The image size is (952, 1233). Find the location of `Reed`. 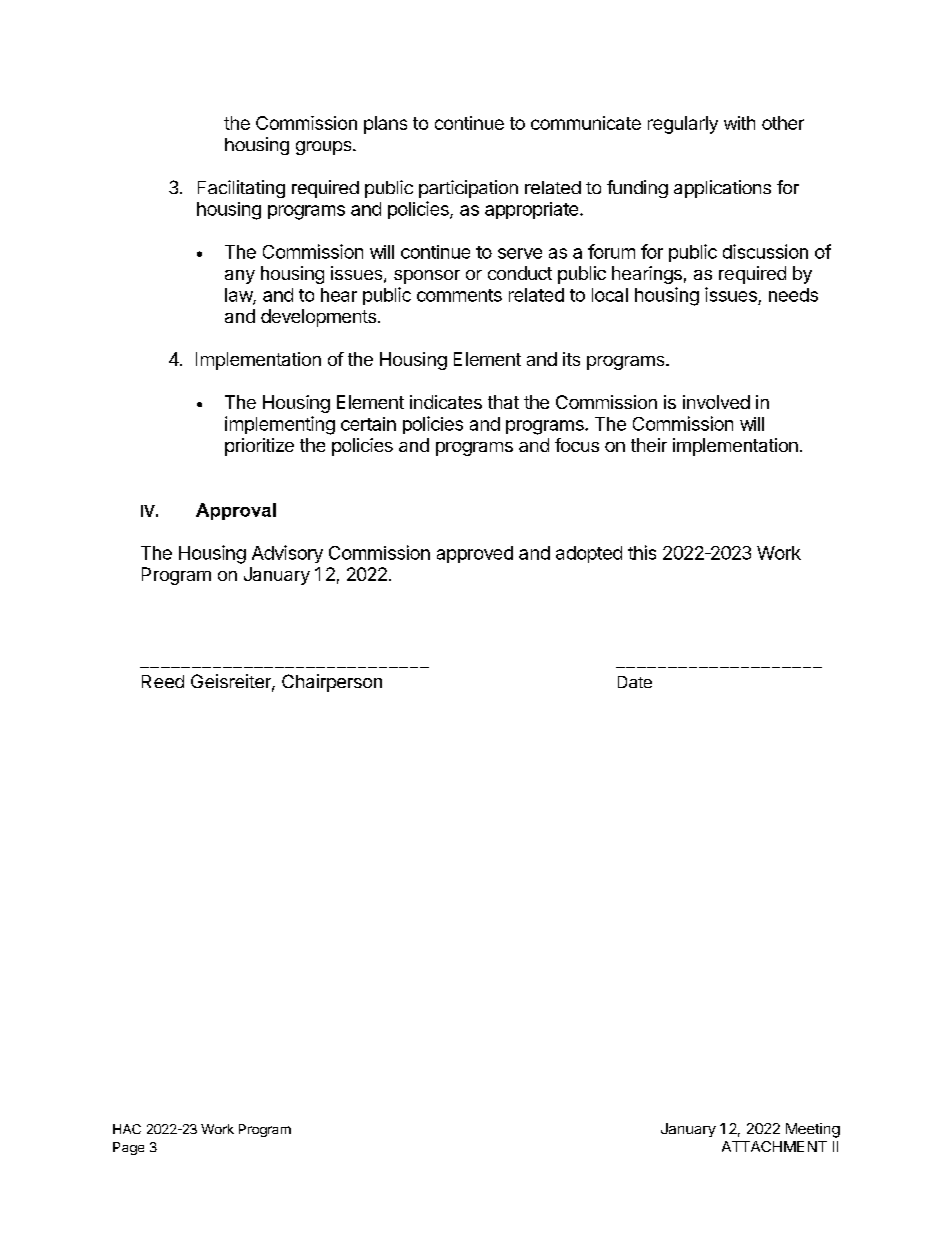

Reed is located at coordinates (163, 681).
